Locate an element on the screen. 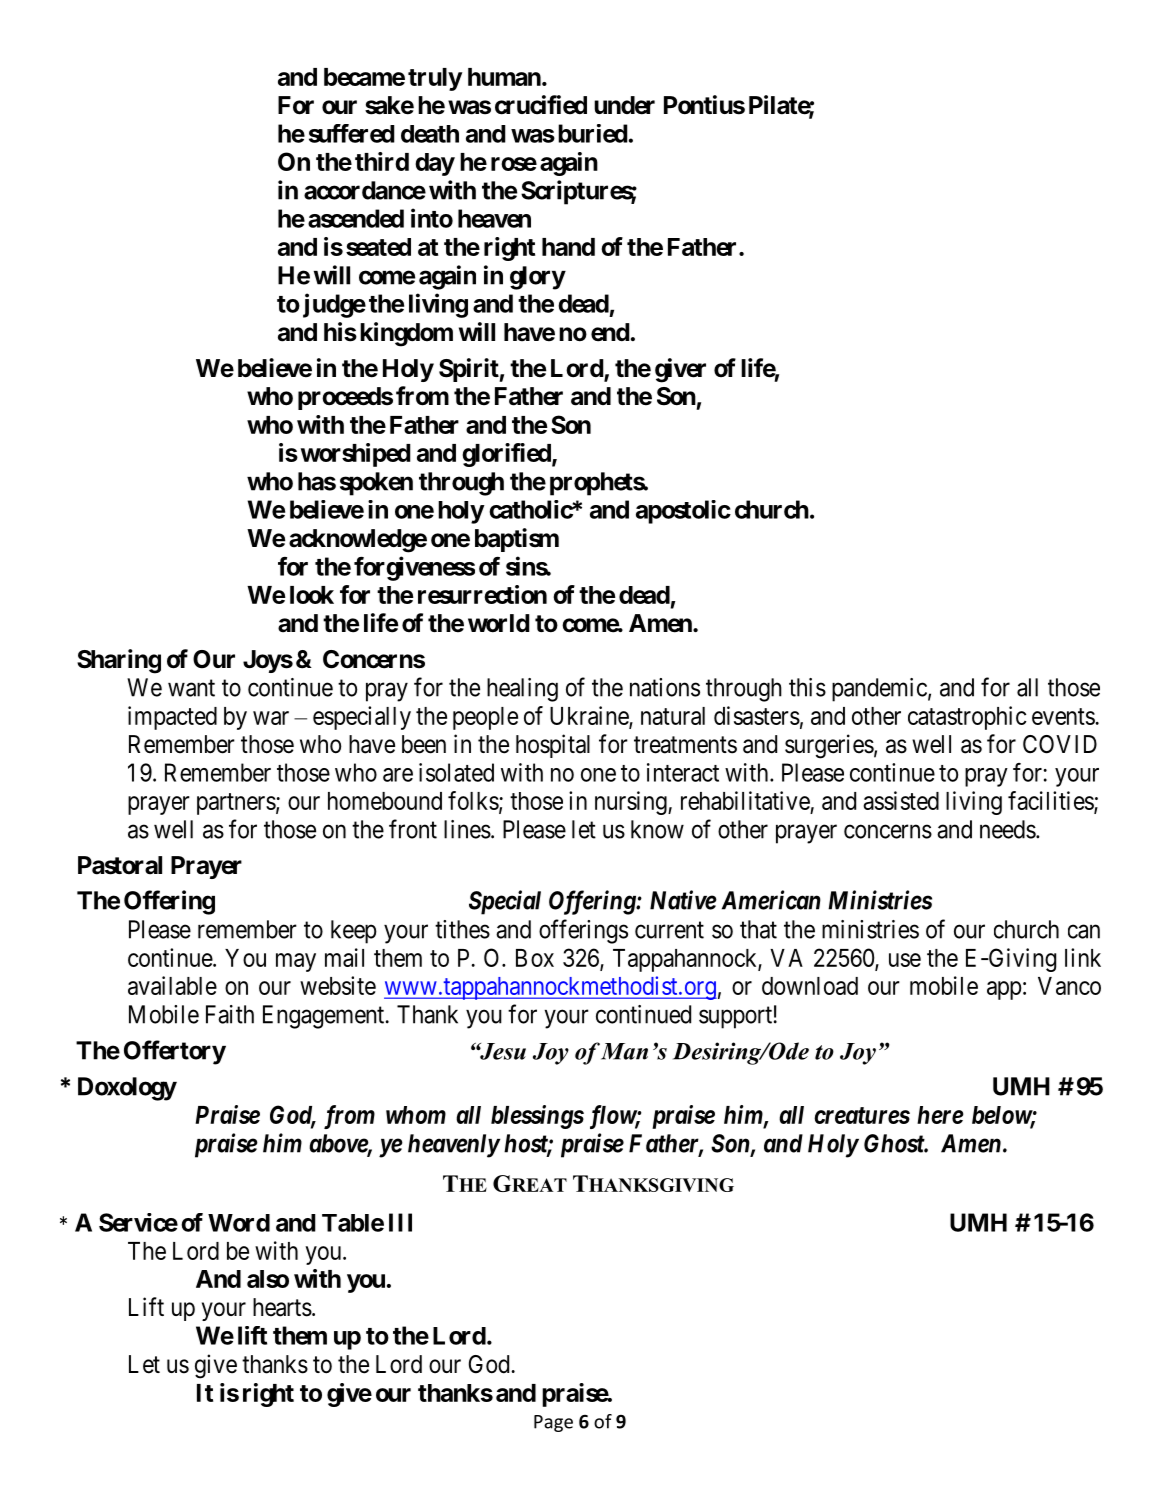 The width and height of the screenshot is (1160, 1502). buried is located at coordinates (593, 133).
